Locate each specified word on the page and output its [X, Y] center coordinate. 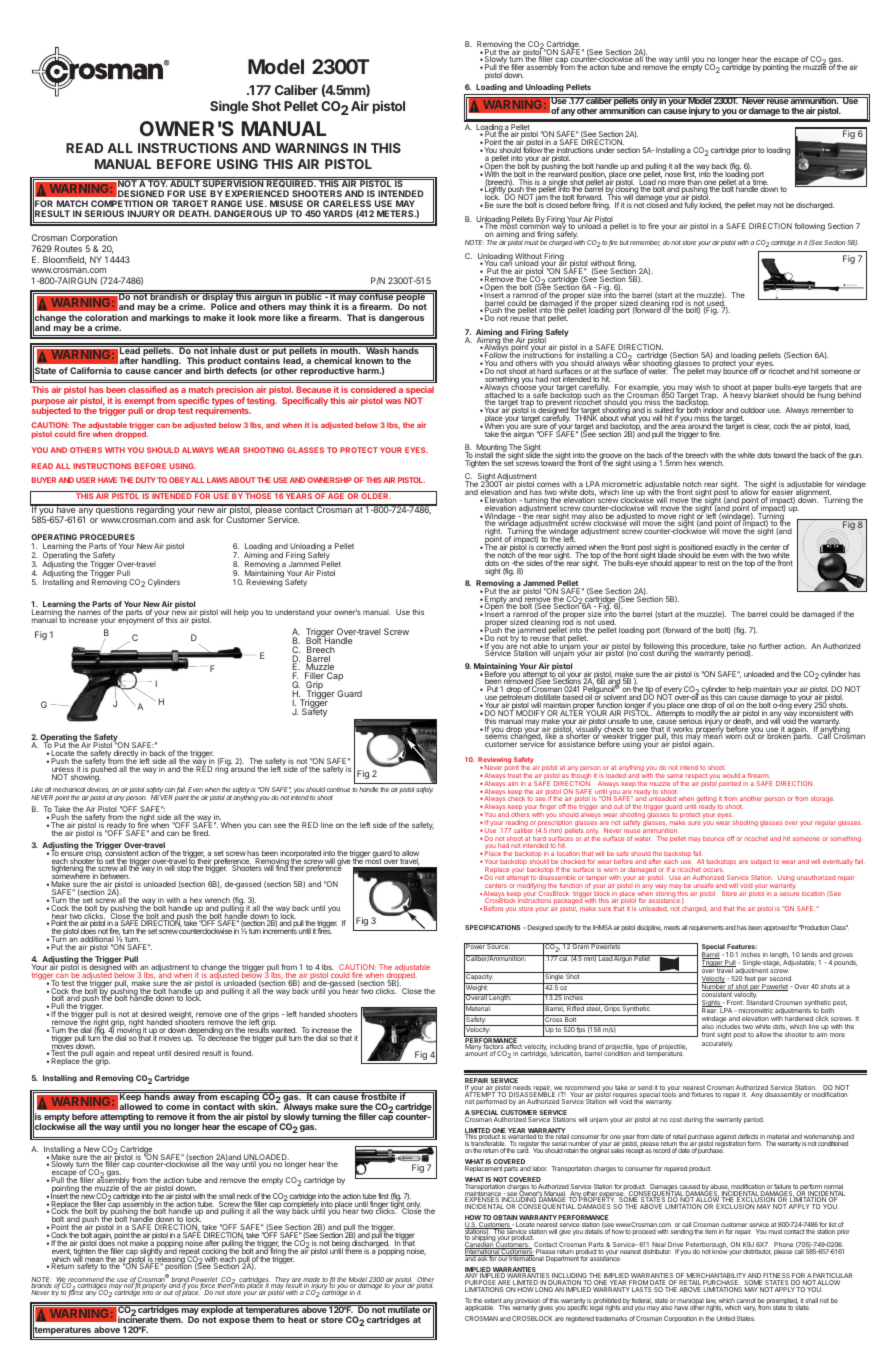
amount [476, 1053]
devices [98, 790]
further [770, 646]
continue [338, 789]
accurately [717, 1044]
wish [703, 388]
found [242, 1053]
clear [762, 426]
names [89, 612]
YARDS [338, 213]
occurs [713, 870]
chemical [333, 360]
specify [564, 928]
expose [234, 1321]
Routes [68, 248]
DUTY [146, 480]
